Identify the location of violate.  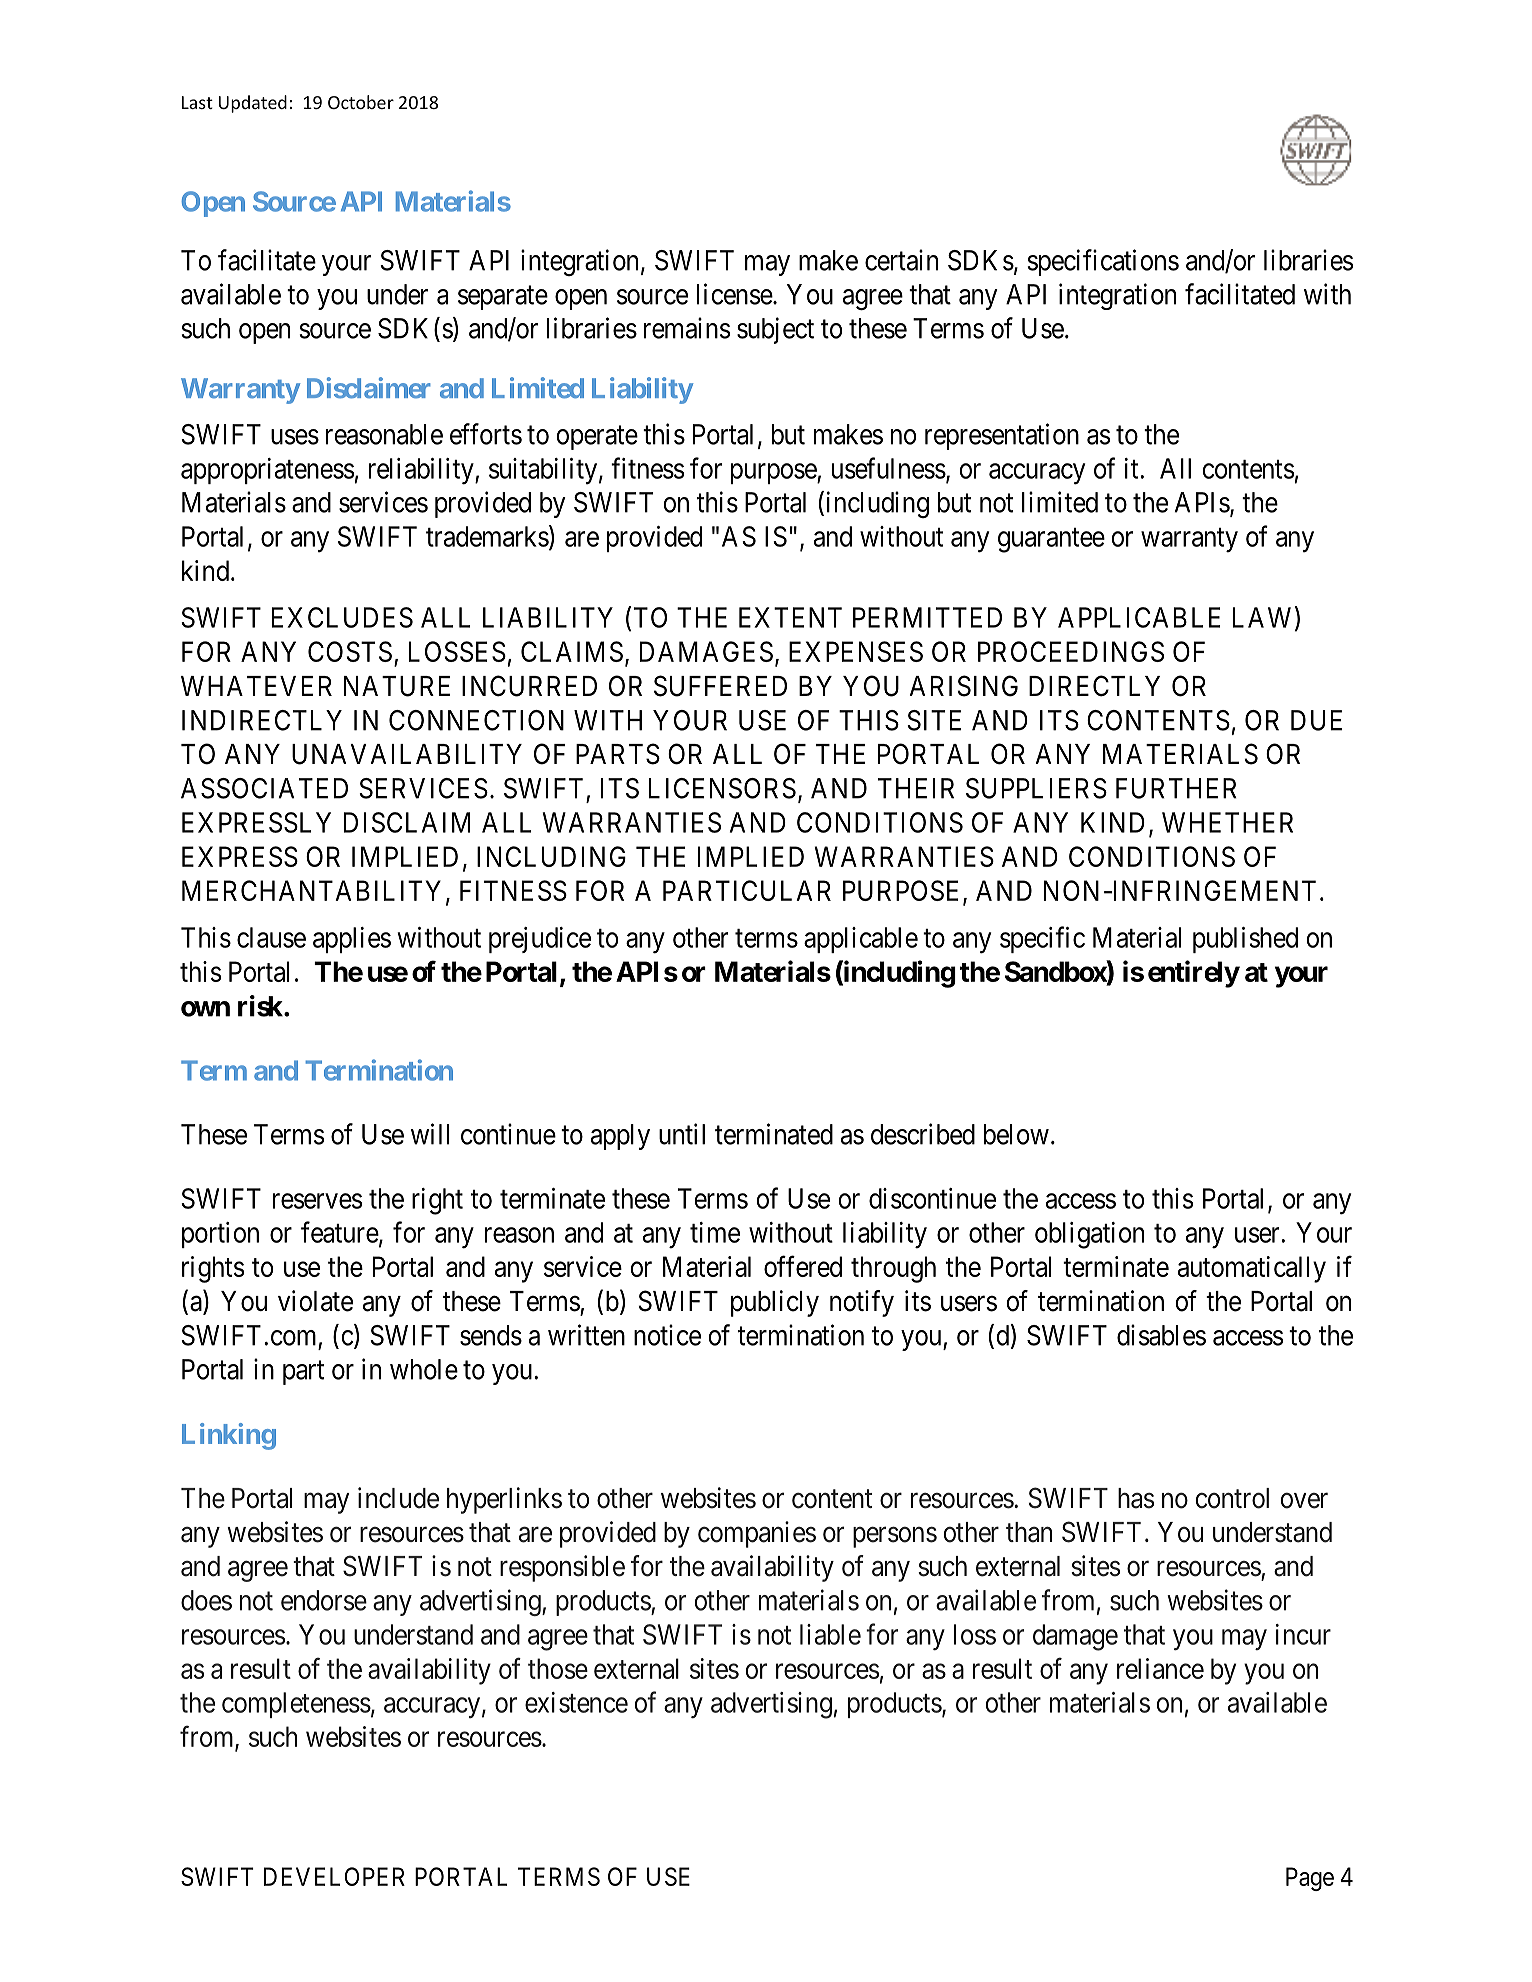
(315, 1301).
